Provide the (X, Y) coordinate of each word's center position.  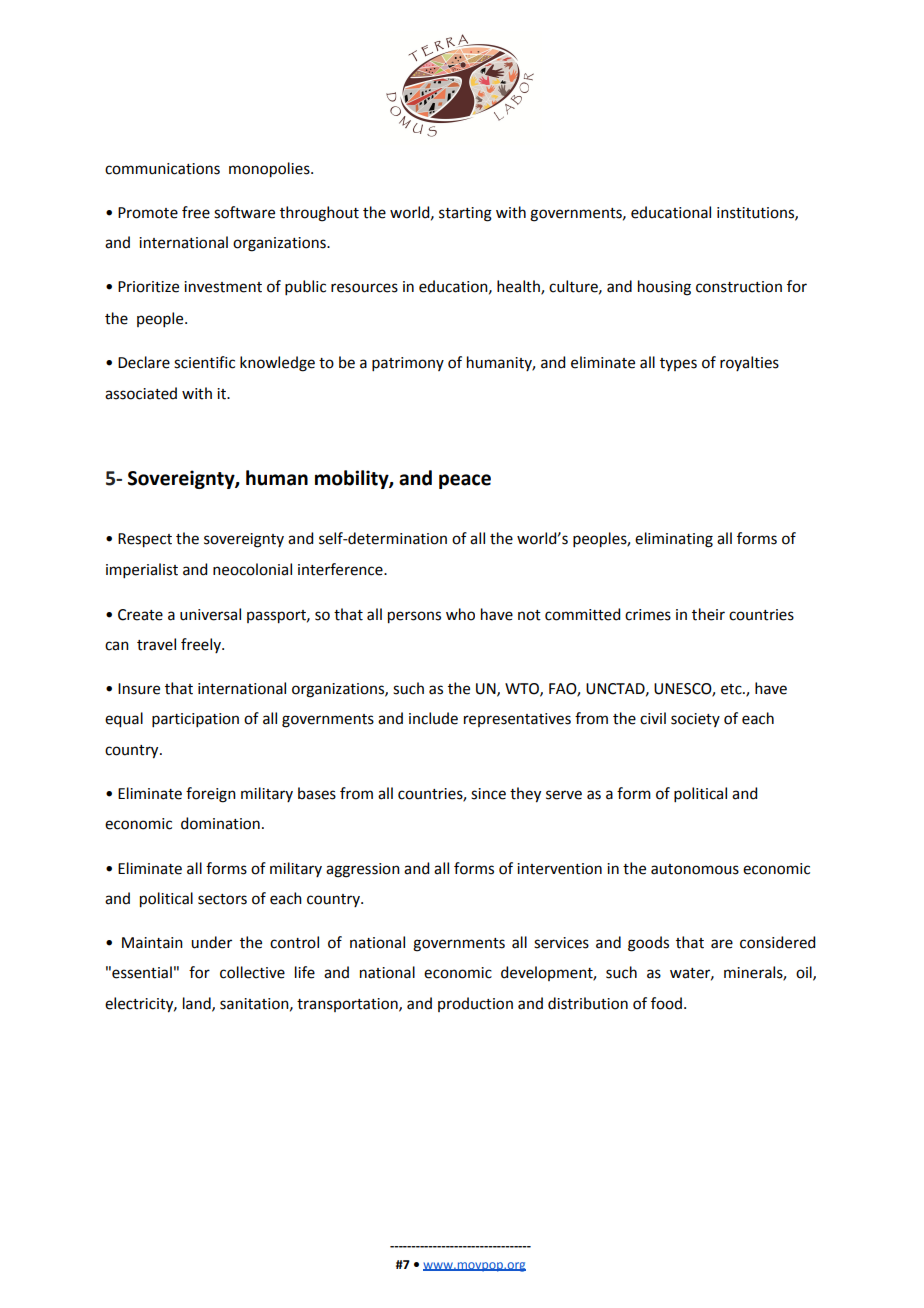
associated (141, 393)
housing (664, 288)
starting (465, 214)
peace (465, 481)
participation (195, 720)
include (433, 718)
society (695, 720)
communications (162, 169)
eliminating (674, 540)
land (198, 1004)
